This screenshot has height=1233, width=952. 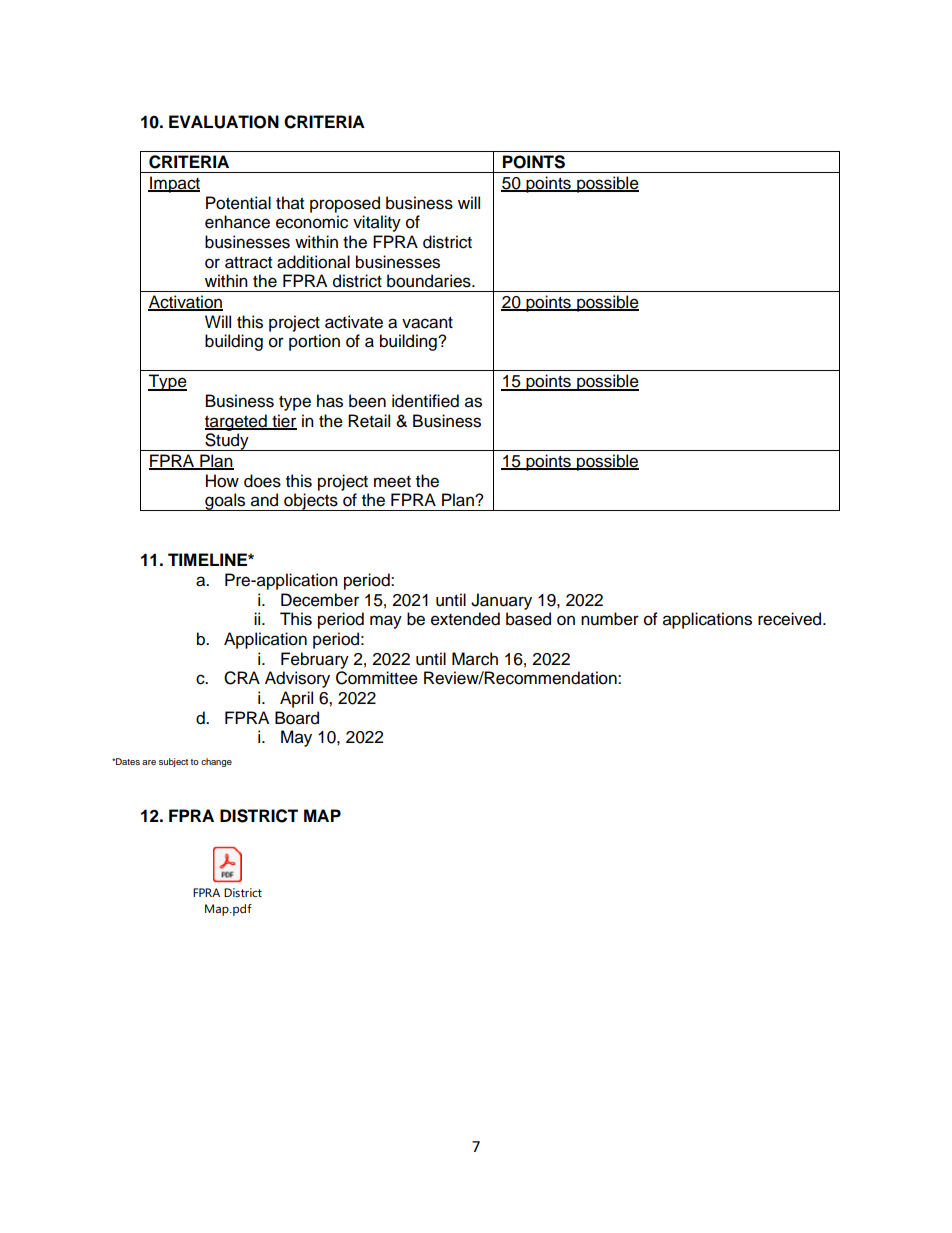 What do you see at coordinates (237, 422) in the screenshot?
I see `targeted` at bounding box center [237, 422].
